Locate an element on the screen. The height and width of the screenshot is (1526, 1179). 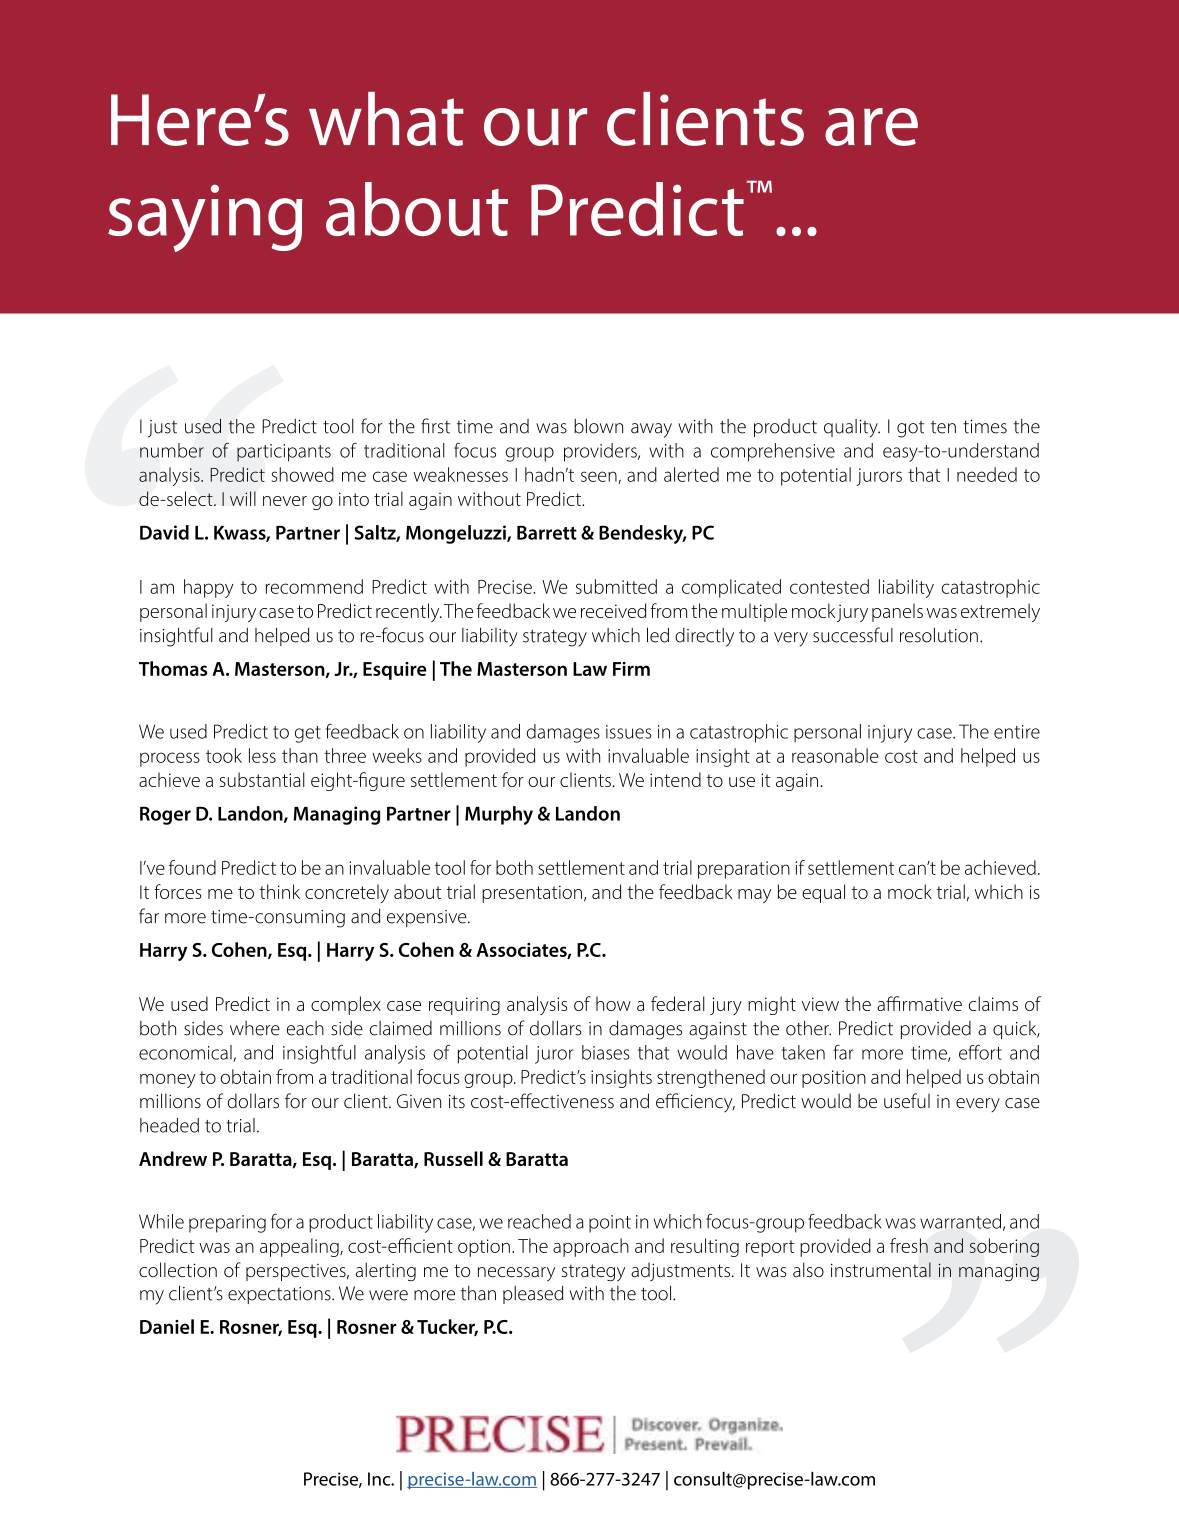
needed is located at coordinates (987, 474).
